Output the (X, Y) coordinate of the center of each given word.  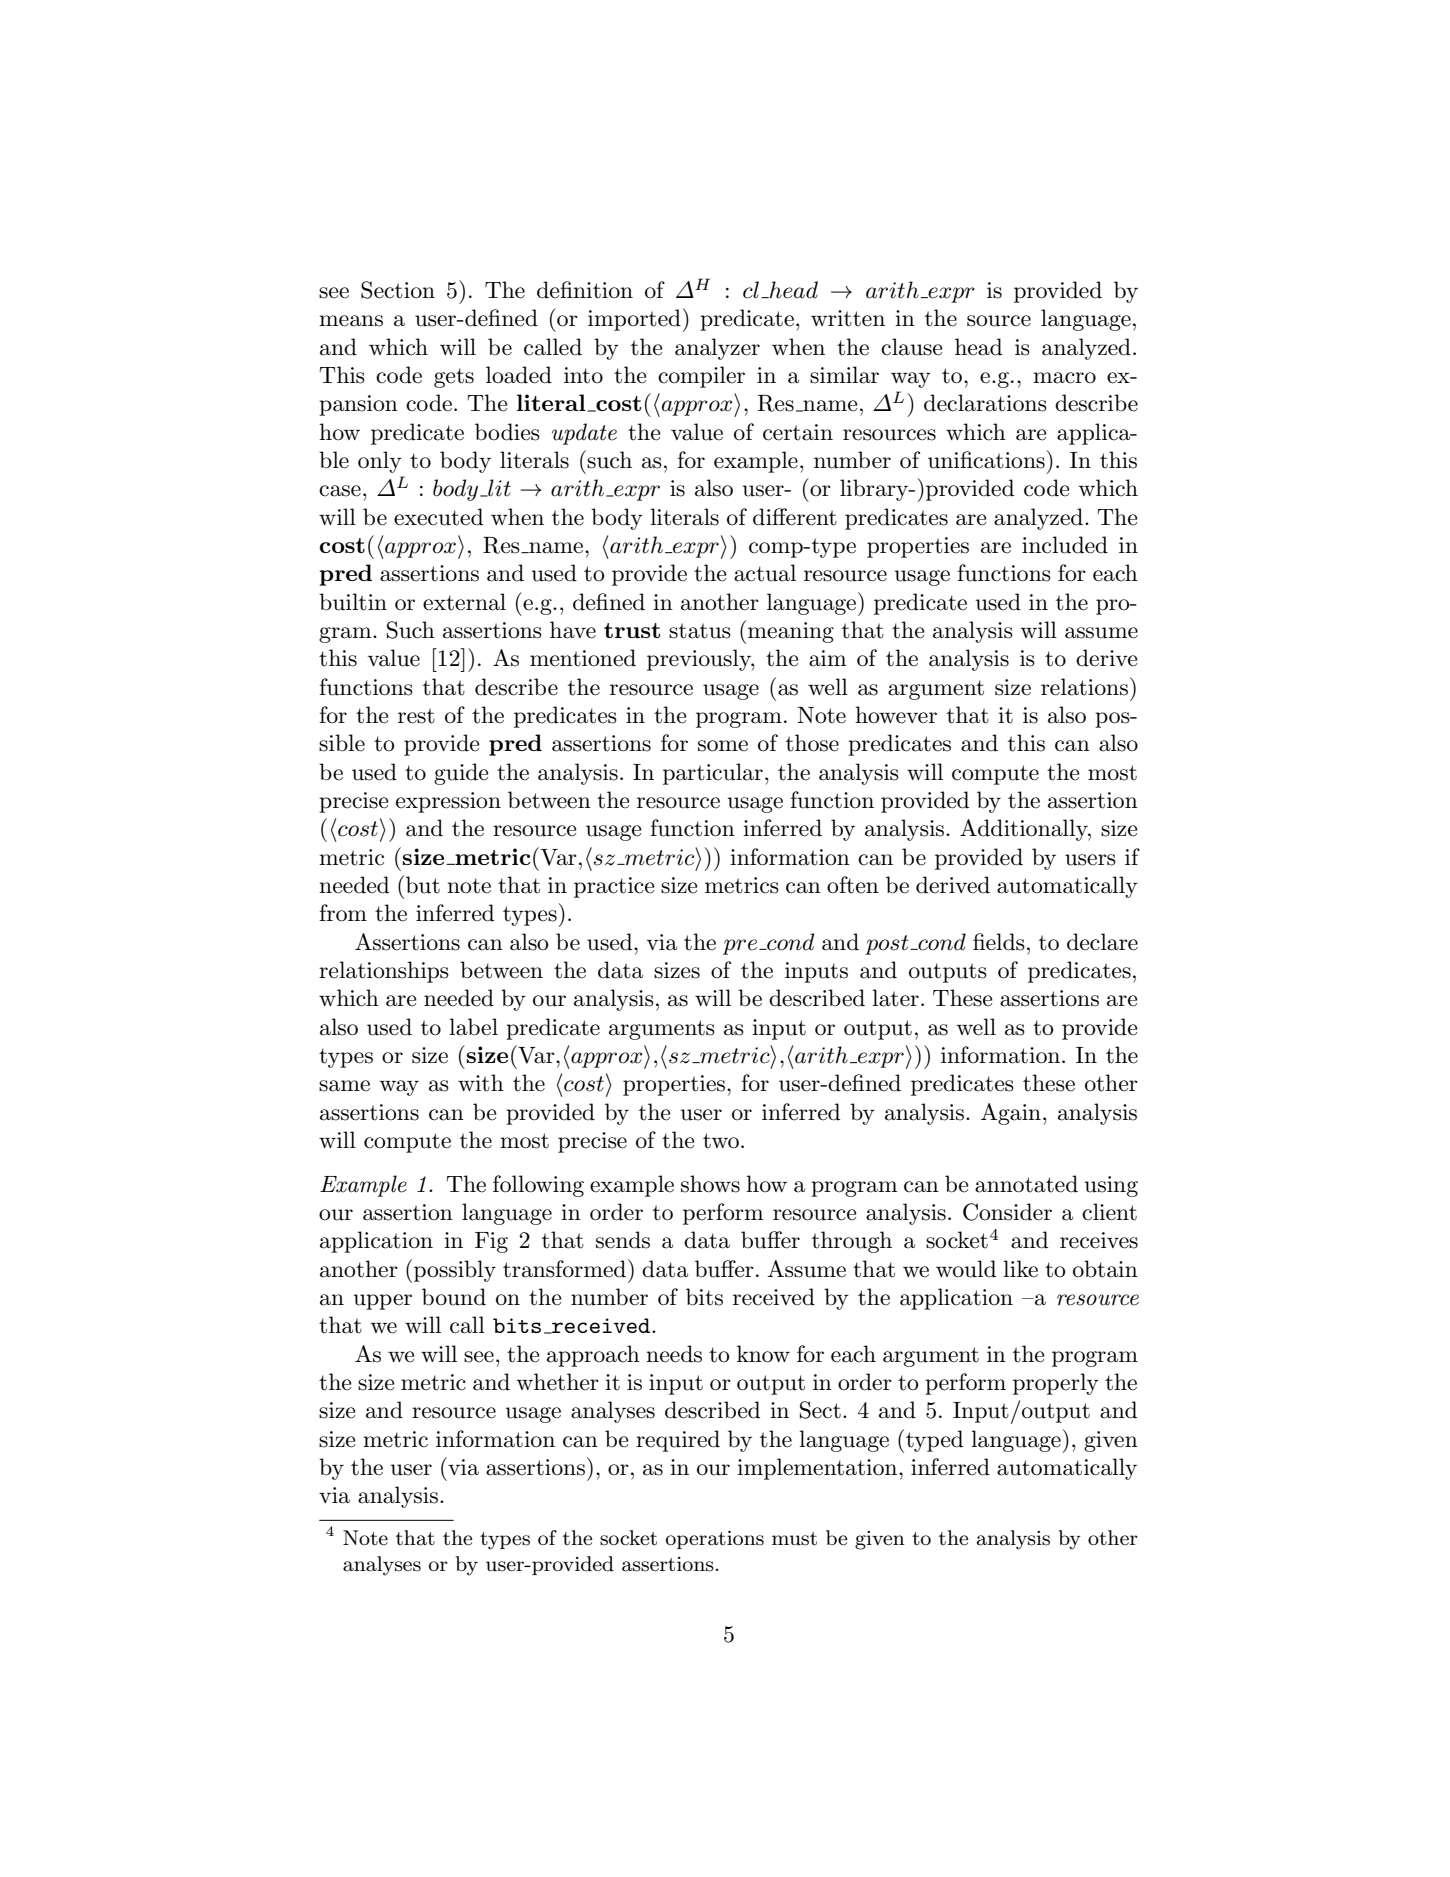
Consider (1007, 1212)
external (464, 602)
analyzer (717, 349)
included (1065, 545)
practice (614, 887)
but (423, 885)
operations (715, 1540)
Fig (491, 1242)
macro (1064, 378)
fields (999, 942)
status (700, 631)
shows (710, 1184)
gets (454, 378)
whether (558, 1382)
